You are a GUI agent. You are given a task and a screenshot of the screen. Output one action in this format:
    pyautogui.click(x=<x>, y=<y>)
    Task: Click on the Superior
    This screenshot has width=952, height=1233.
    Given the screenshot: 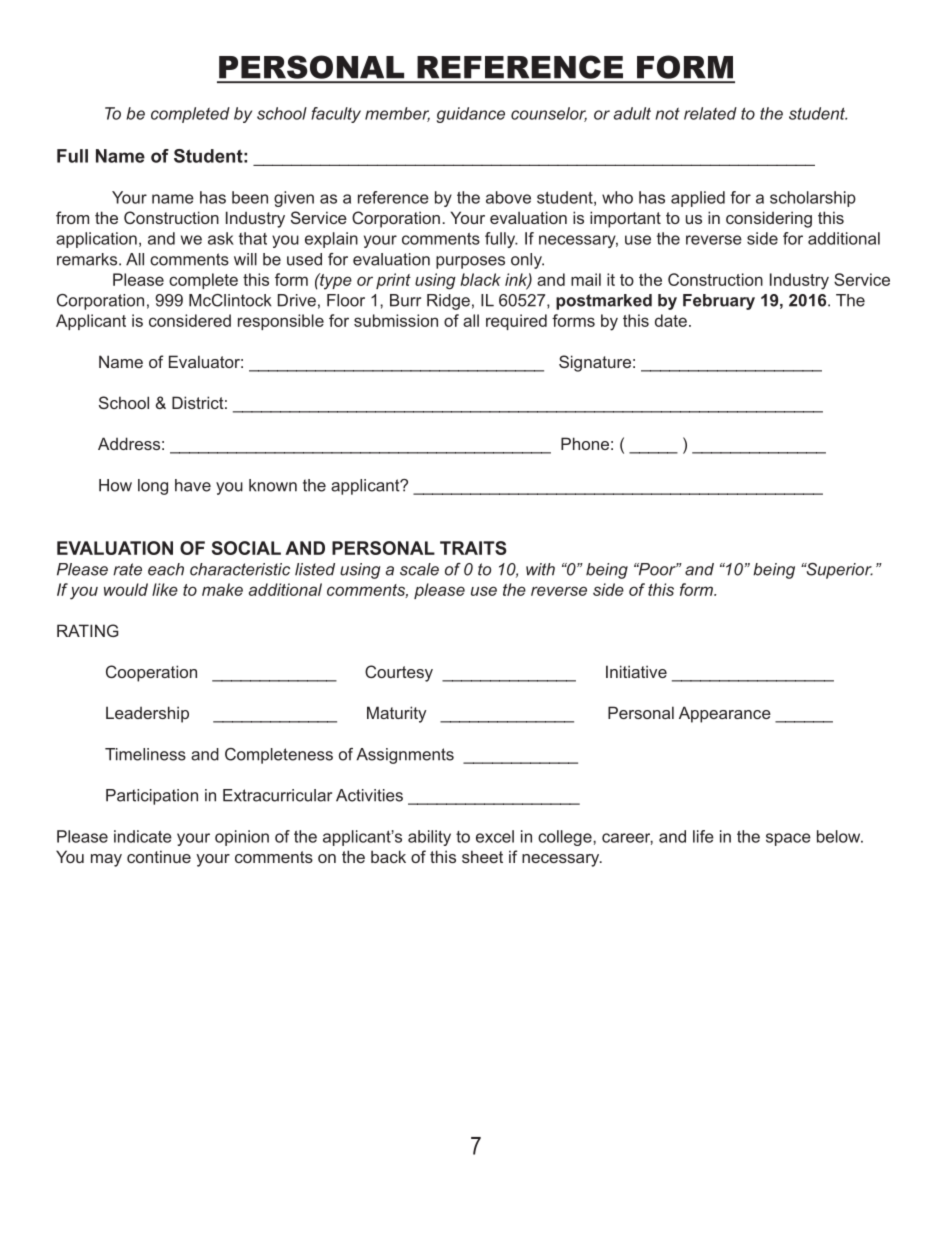 What is the action you would take?
    pyautogui.click(x=838, y=571)
